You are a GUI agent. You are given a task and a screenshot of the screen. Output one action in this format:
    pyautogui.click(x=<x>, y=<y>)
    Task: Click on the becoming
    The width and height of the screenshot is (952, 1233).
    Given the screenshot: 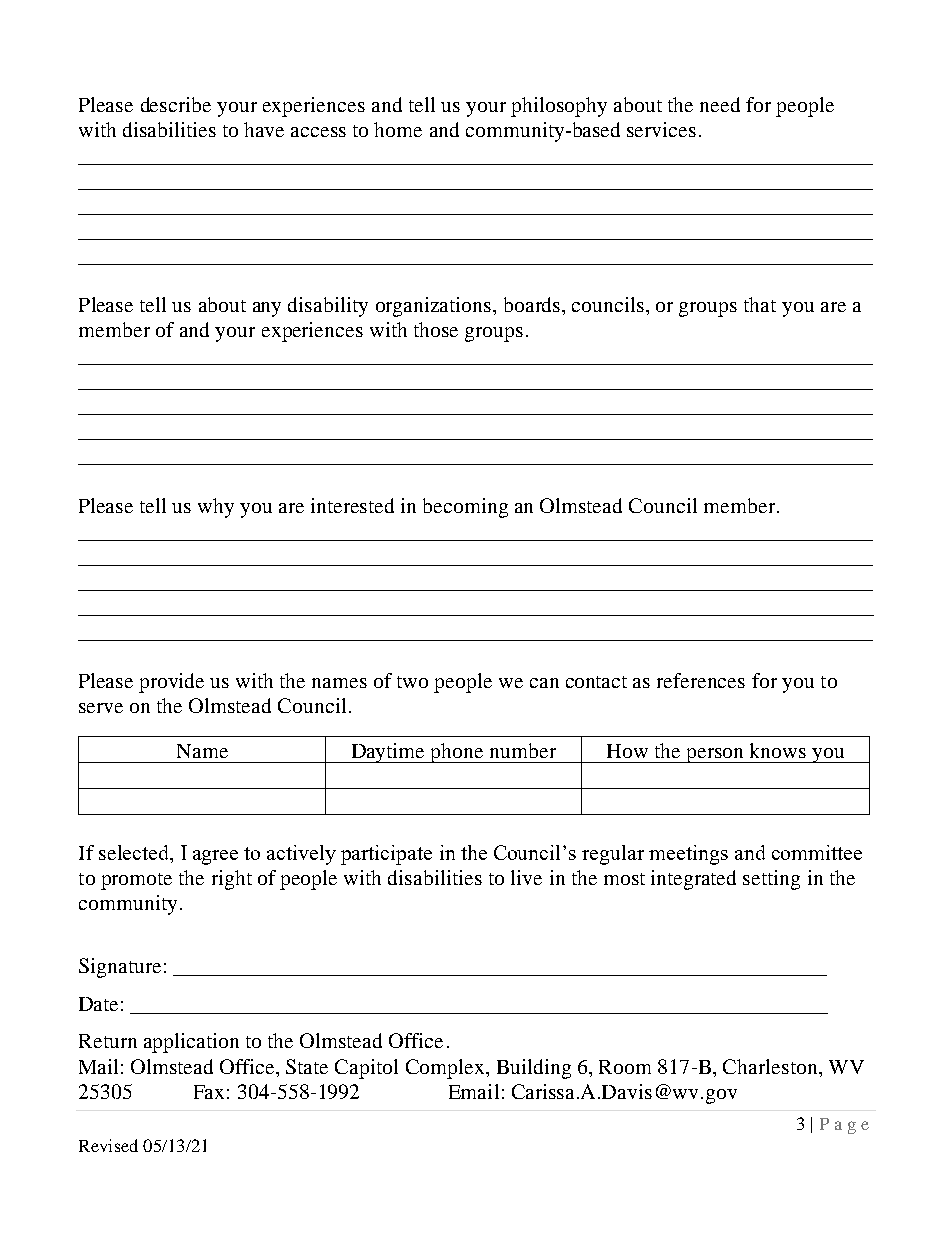 What is the action you would take?
    pyautogui.click(x=465, y=508)
